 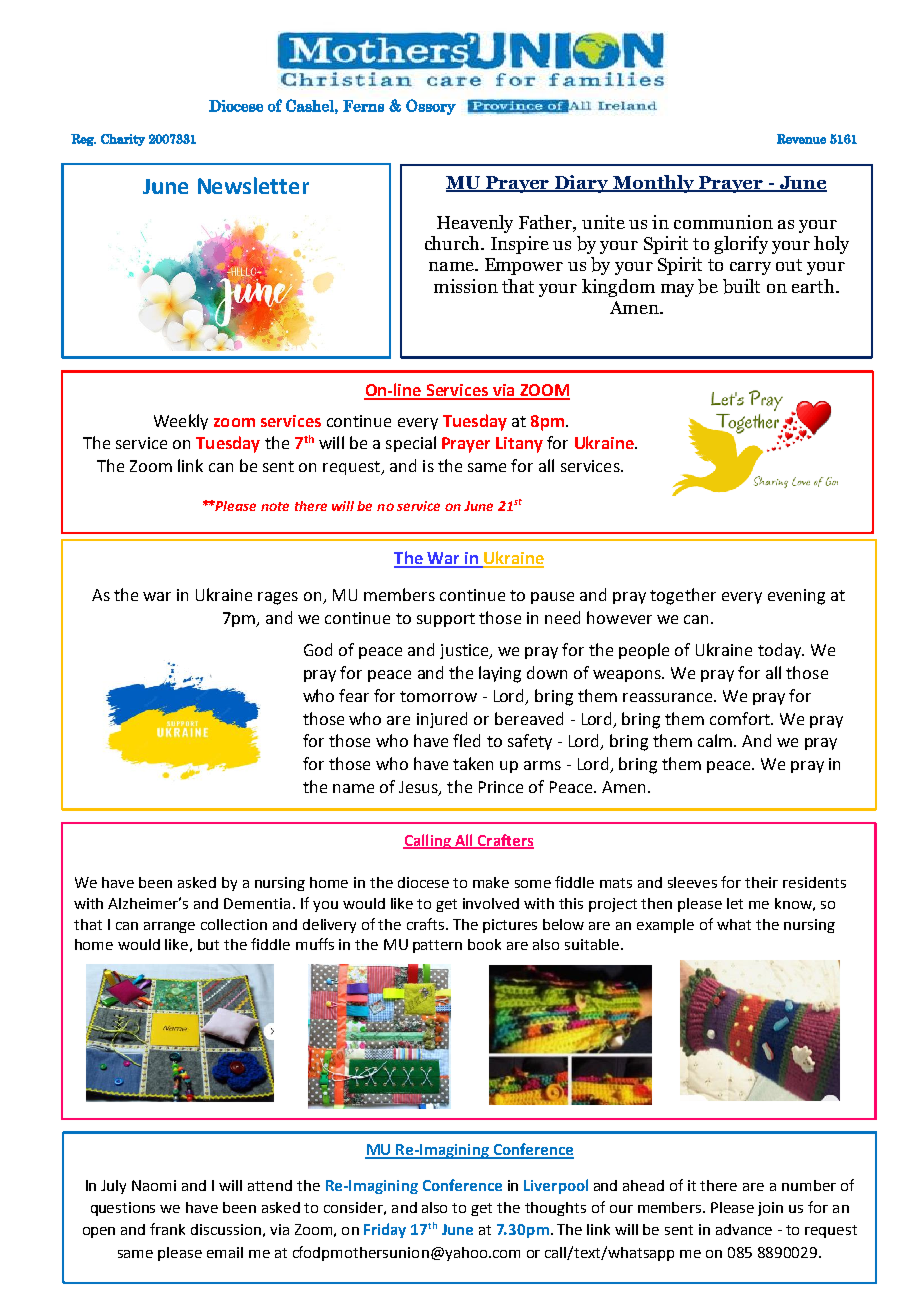 I want to click on special, so click(x=411, y=444).
